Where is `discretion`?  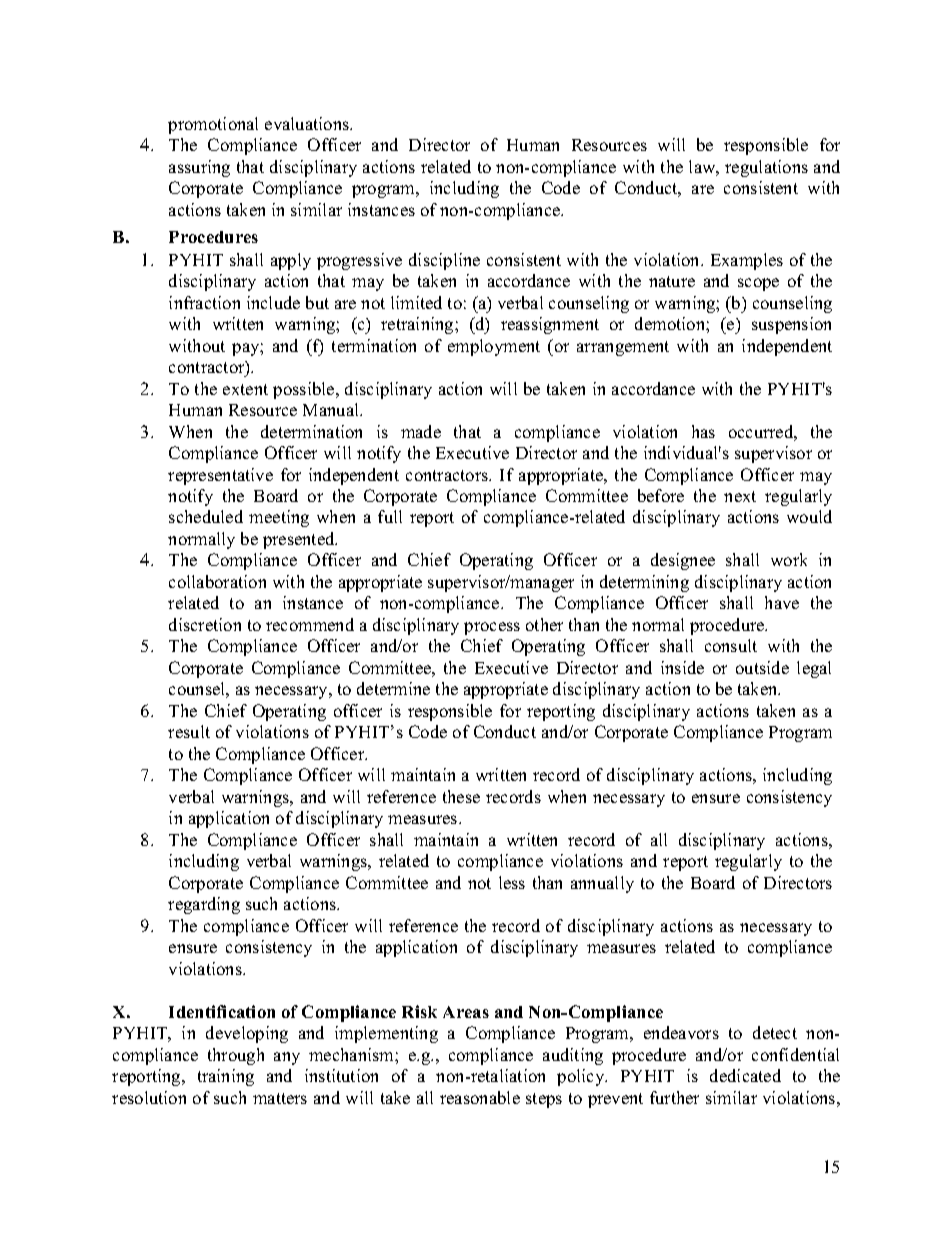
discretion is located at coordinates (205, 624).
